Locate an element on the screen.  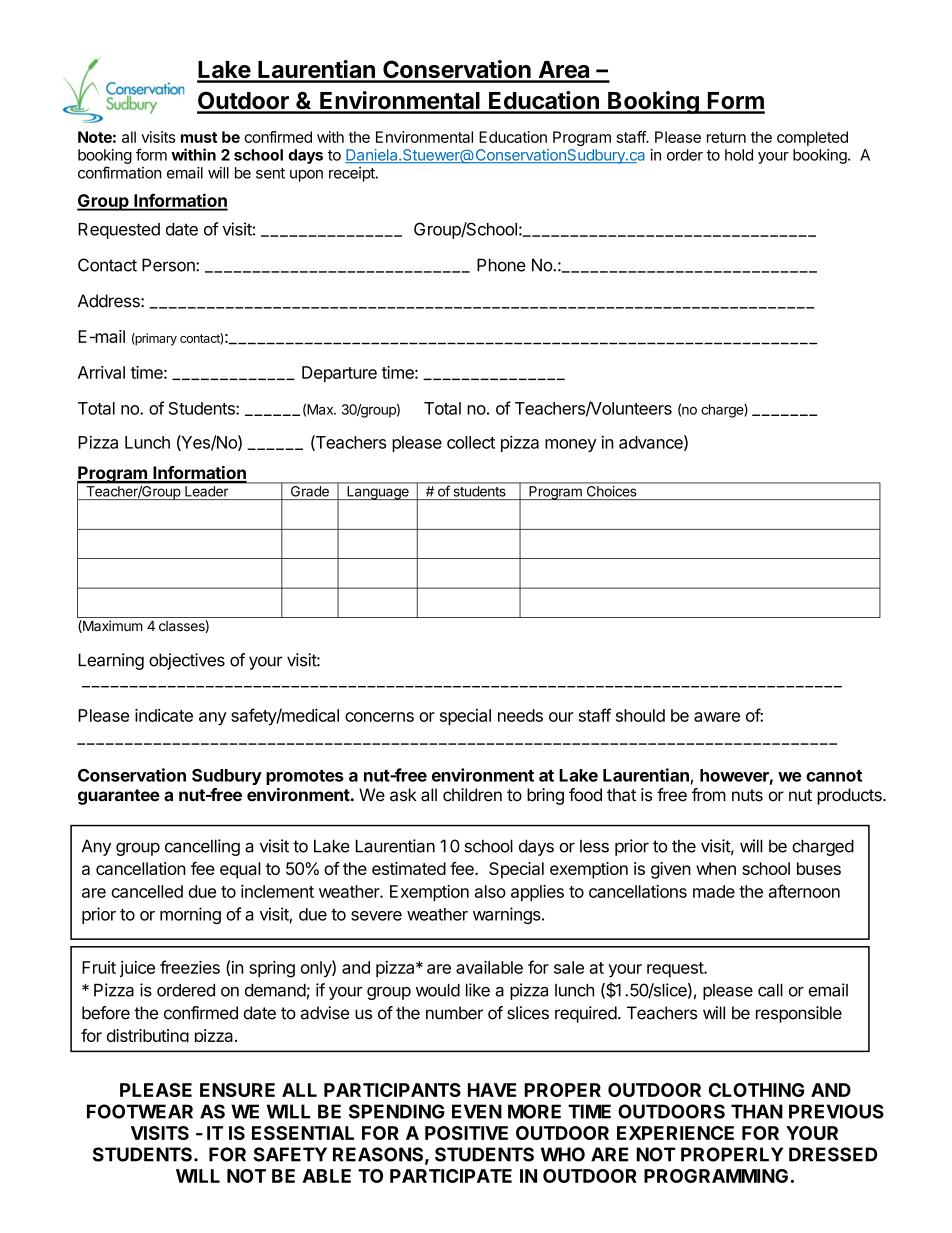
POSITIVE is located at coordinates (466, 1133).
